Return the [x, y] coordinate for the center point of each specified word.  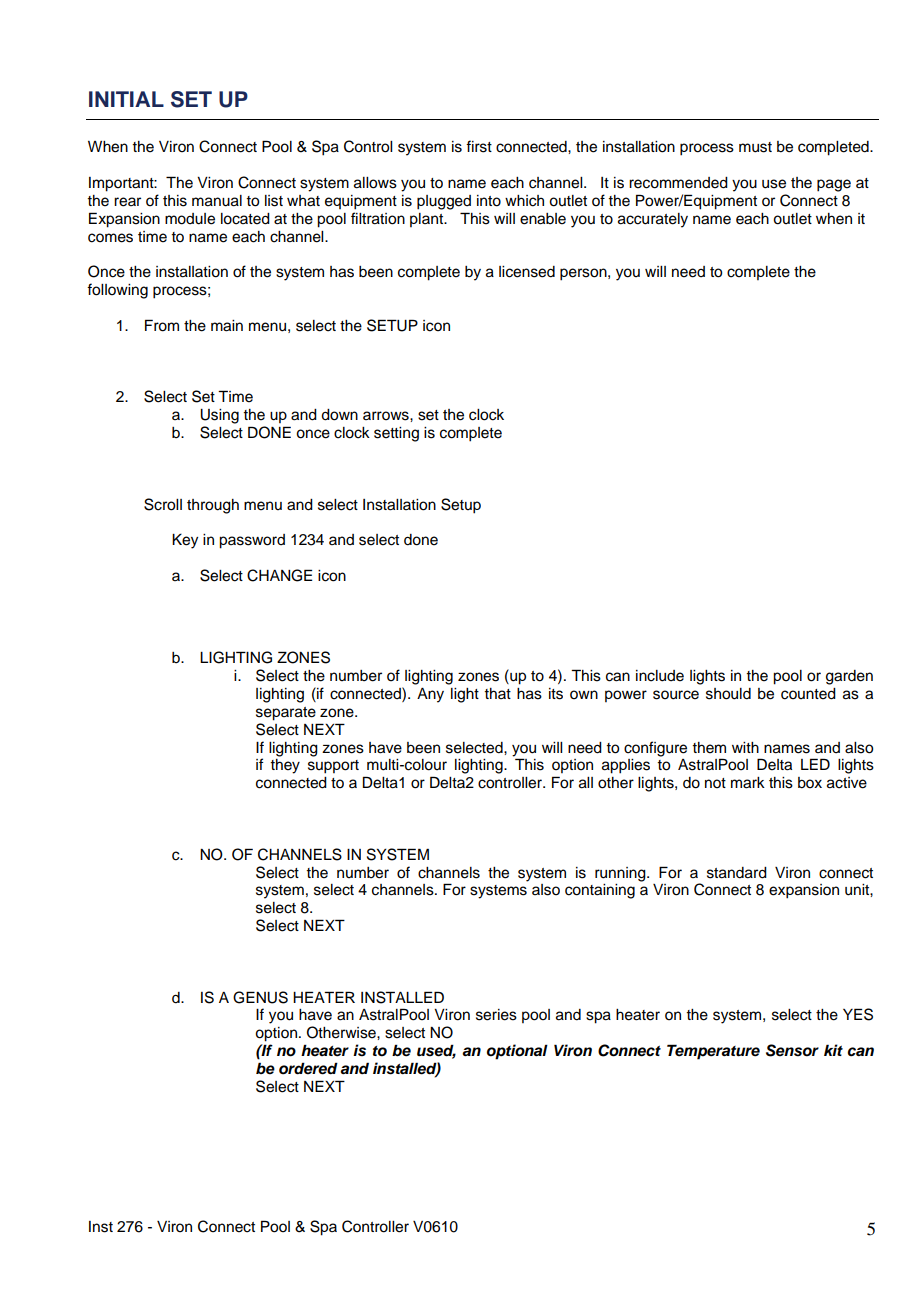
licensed [527, 272]
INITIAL [126, 99]
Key [185, 541]
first [479, 146]
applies [626, 766]
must [755, 147]
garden [849, 677]
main [227, 326]
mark [748, 783]
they [285, 766]
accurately [653, 220]
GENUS [260, 997]
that [497, 693]
